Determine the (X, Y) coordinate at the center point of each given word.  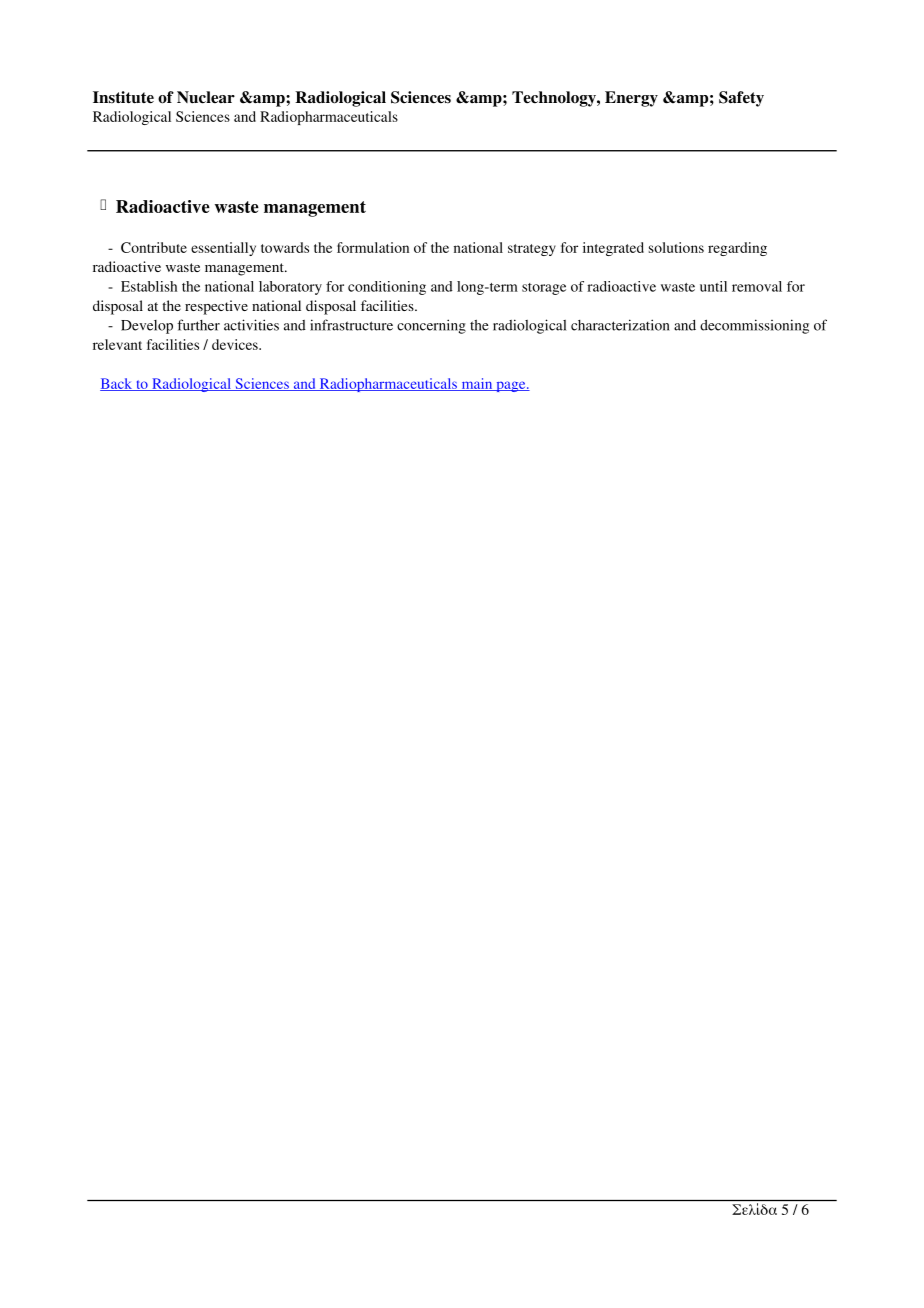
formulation (373, 247)
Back (117, 384)
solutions (676, 247)
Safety (741, 99)
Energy (631, 99)
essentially (223, 249)
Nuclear (206, 97)
